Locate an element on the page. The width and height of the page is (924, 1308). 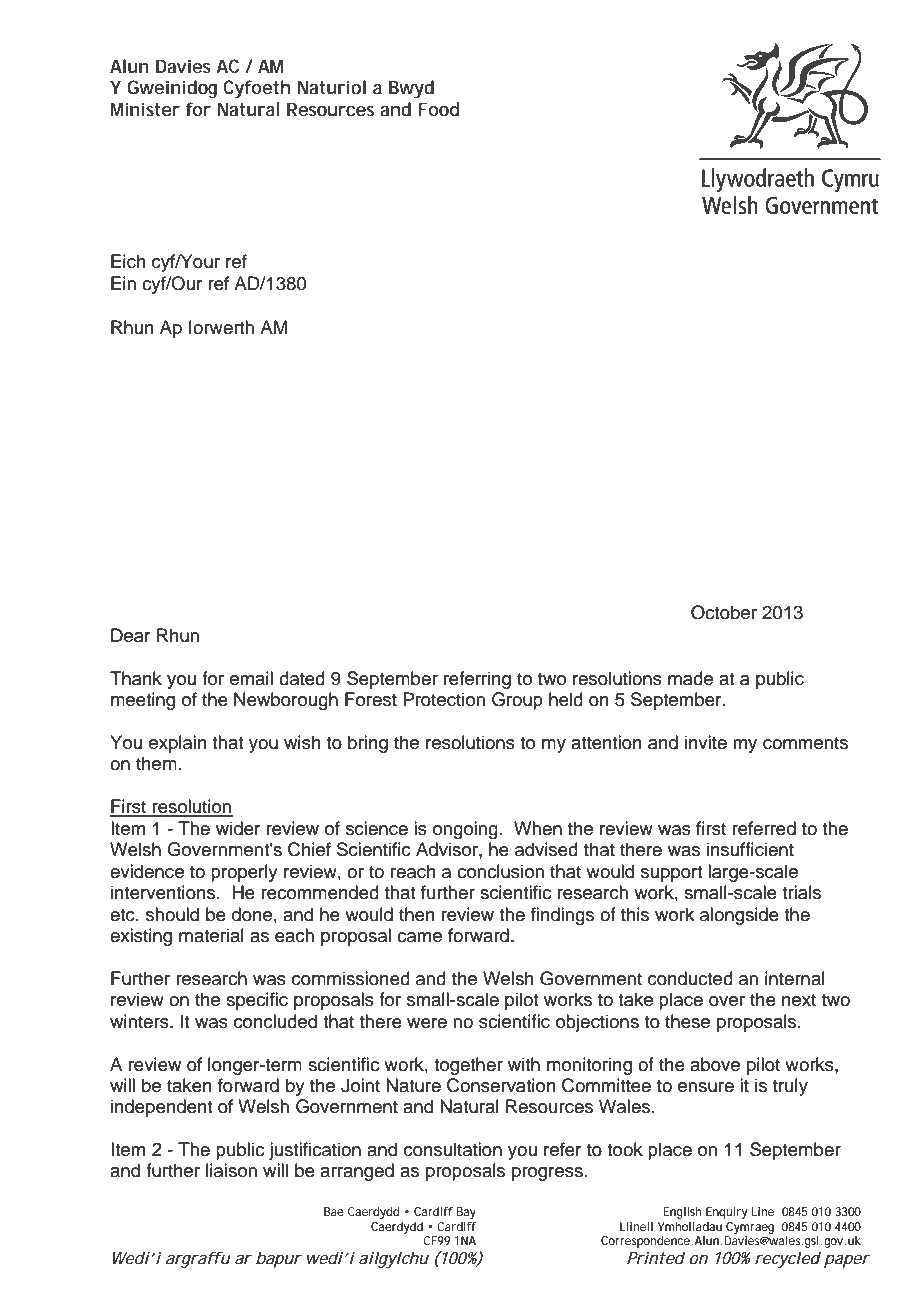
Enquiry is located at coordinates (726, 1213).
